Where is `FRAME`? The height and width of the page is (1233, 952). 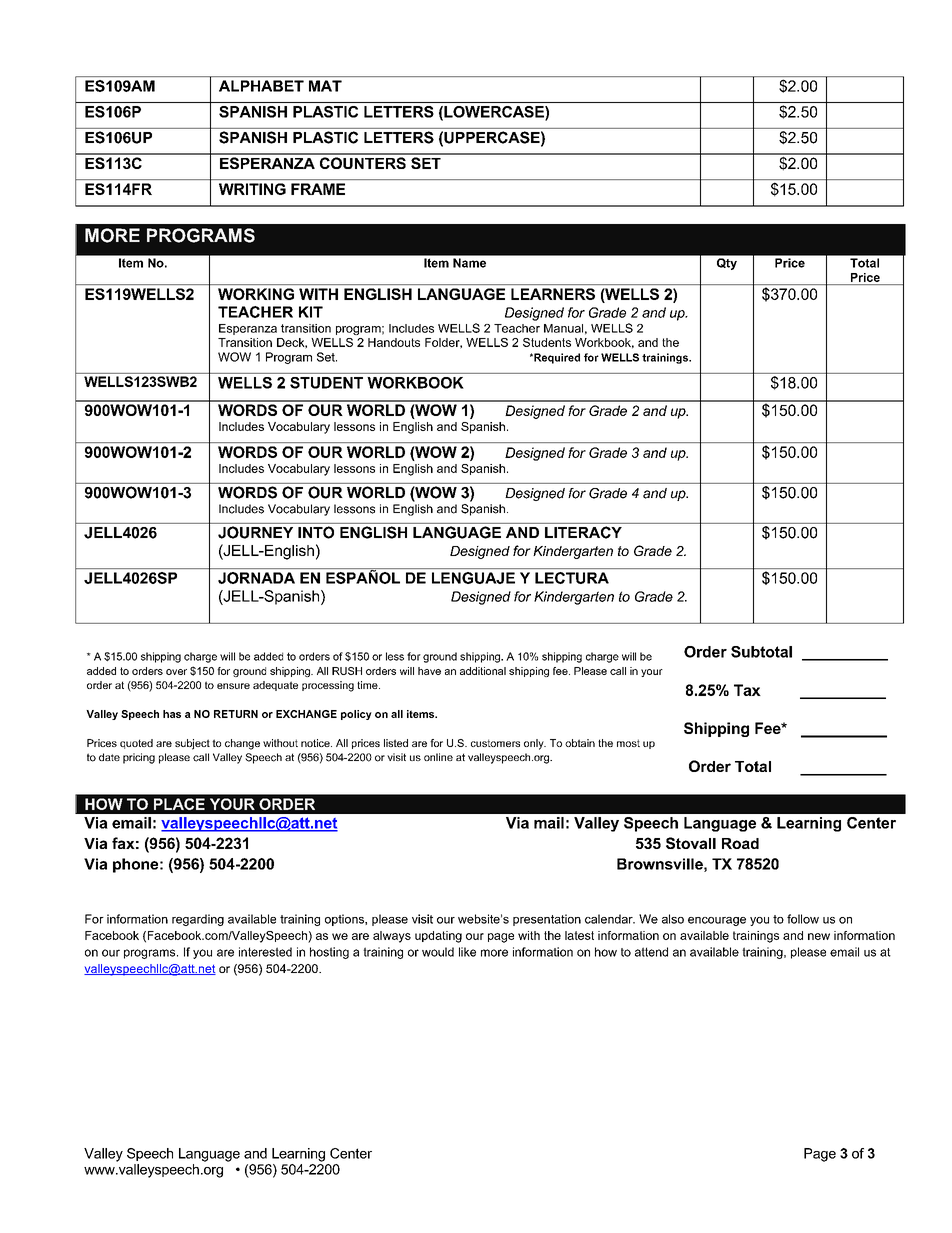
FRAME is located at coordinates (318, 189).
